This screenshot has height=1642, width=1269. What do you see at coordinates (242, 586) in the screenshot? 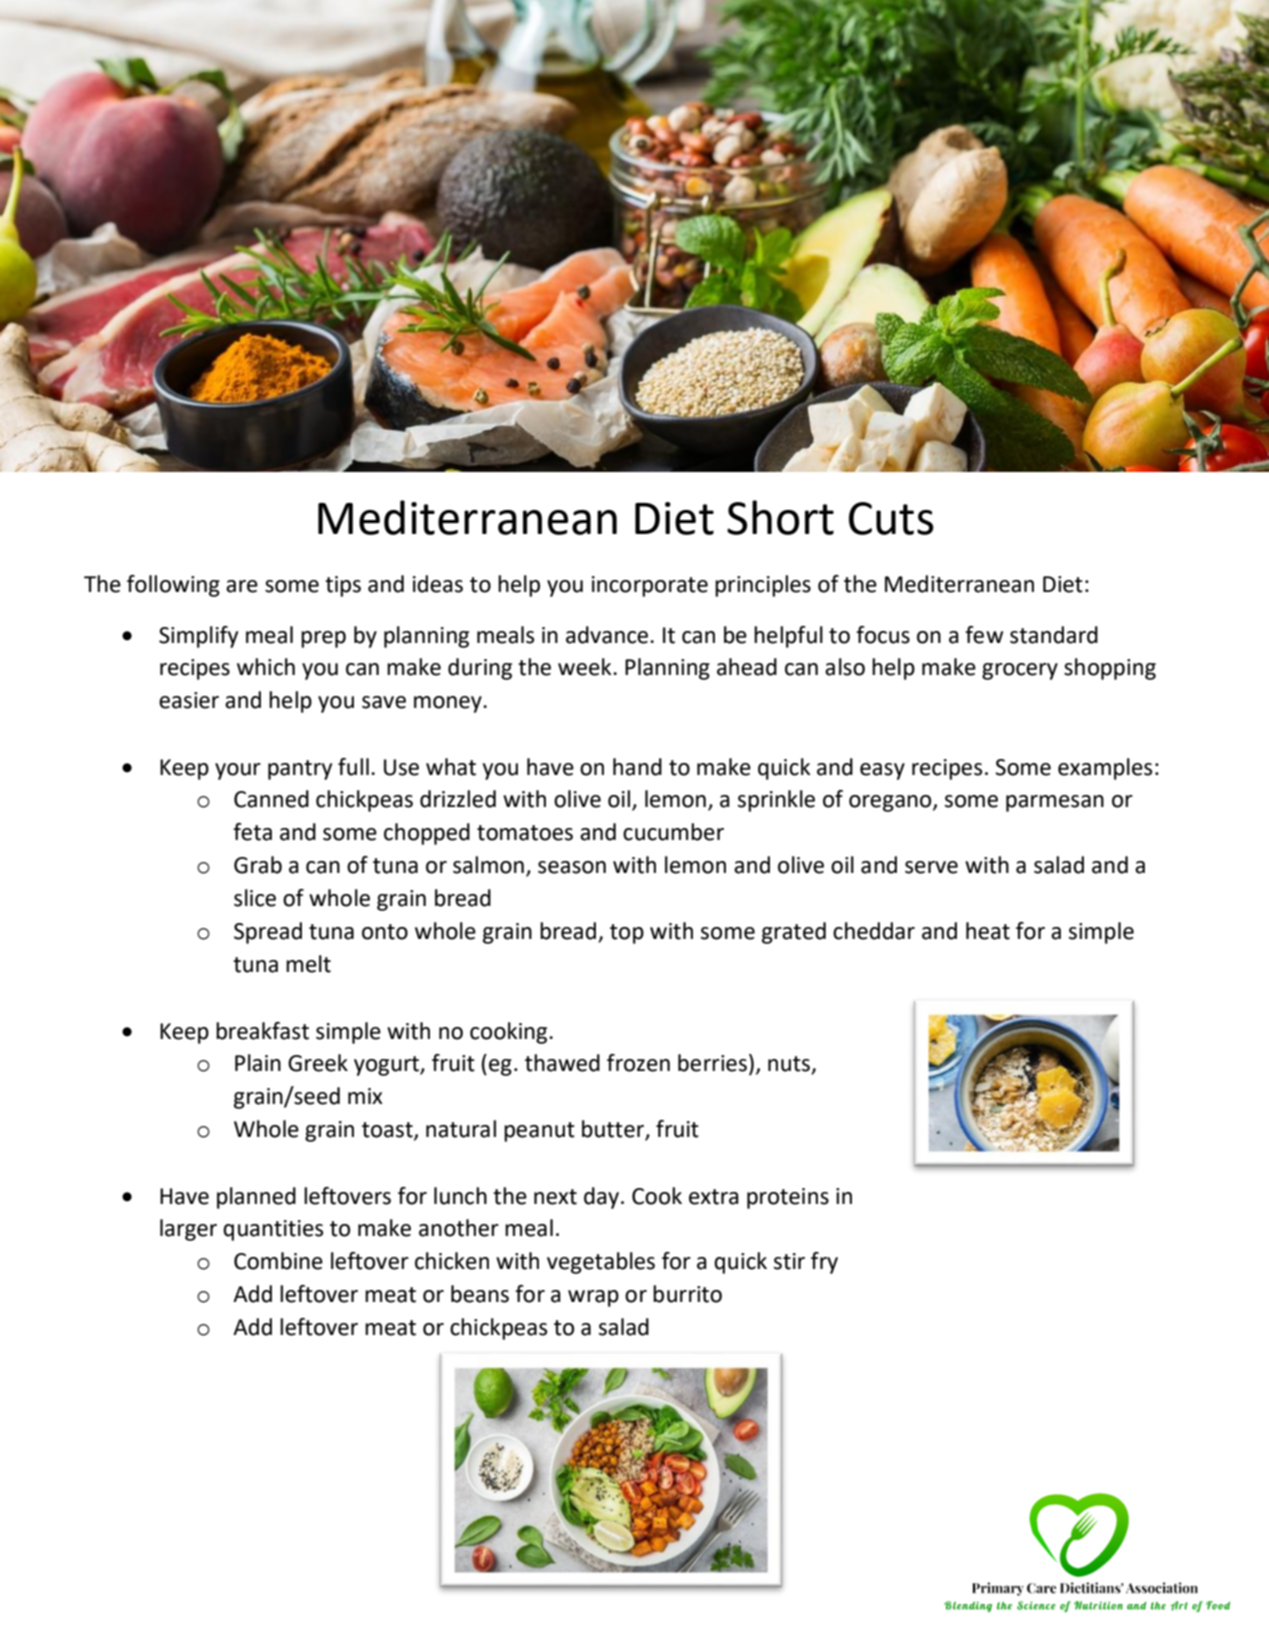
I see `are` at bounding box center [242, 586].
